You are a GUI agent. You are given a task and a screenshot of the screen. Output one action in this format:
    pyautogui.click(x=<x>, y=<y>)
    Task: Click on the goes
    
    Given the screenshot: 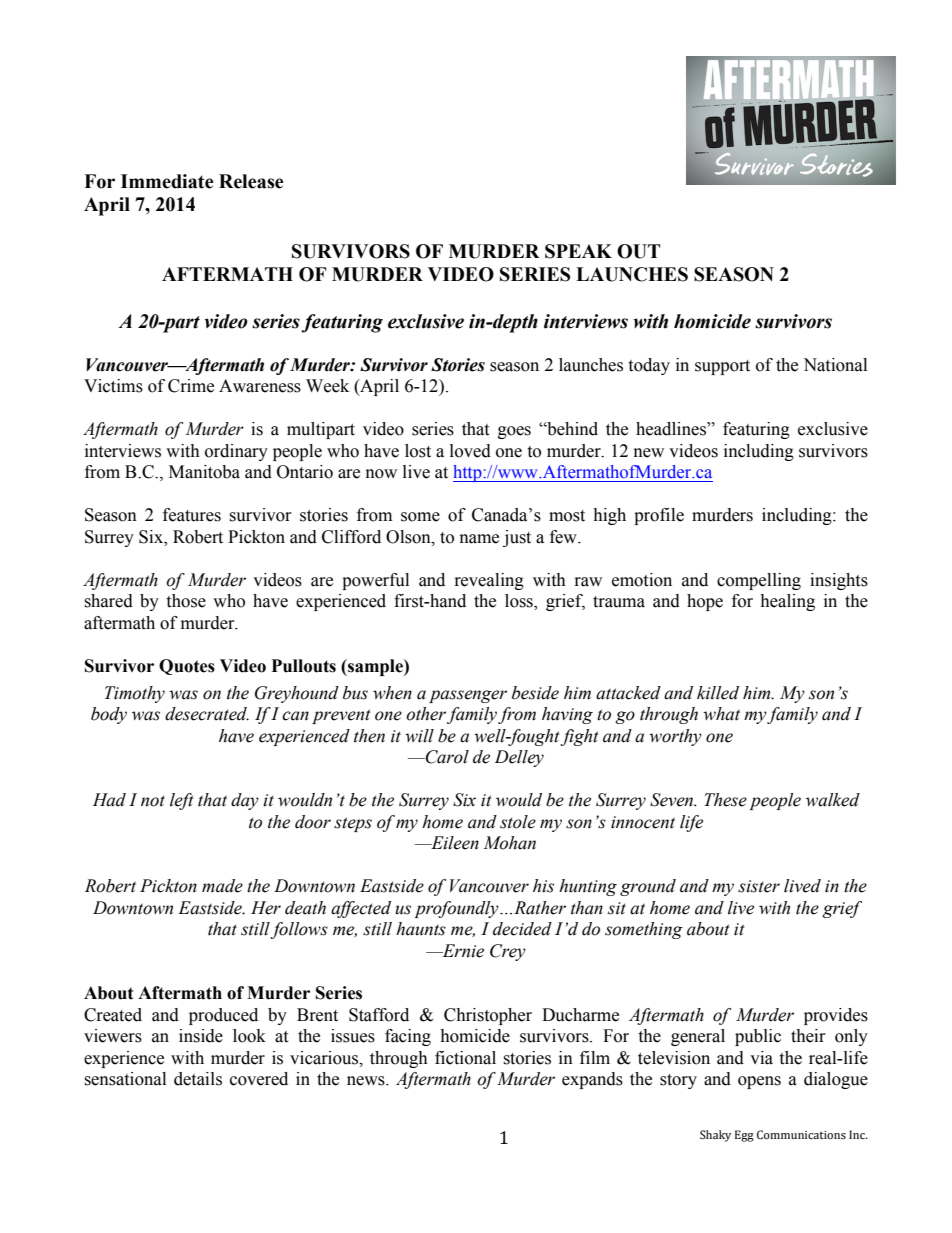 What is the action you would take?
    pyautogui.click(x=514, y=432)
